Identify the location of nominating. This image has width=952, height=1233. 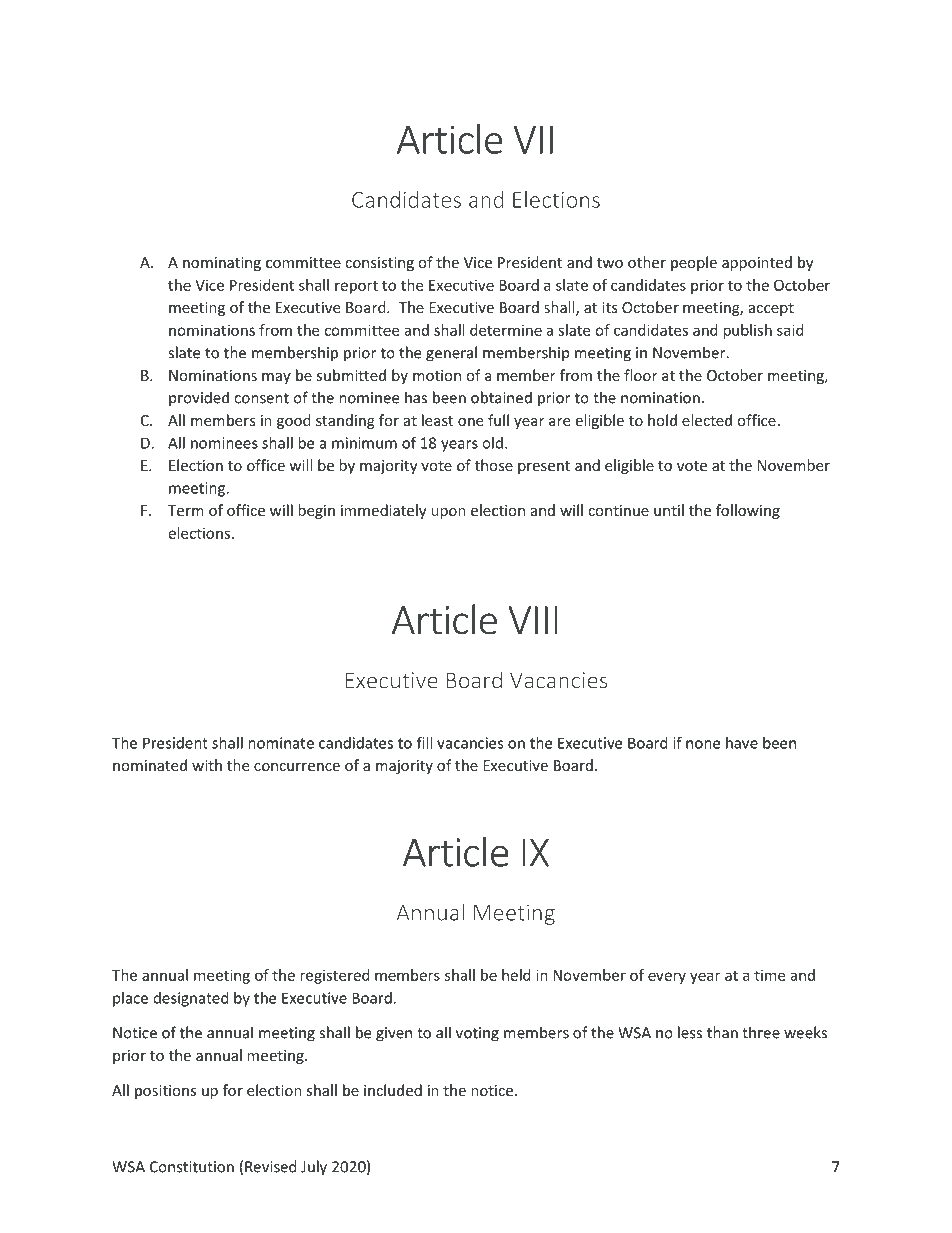
(222, 264).
